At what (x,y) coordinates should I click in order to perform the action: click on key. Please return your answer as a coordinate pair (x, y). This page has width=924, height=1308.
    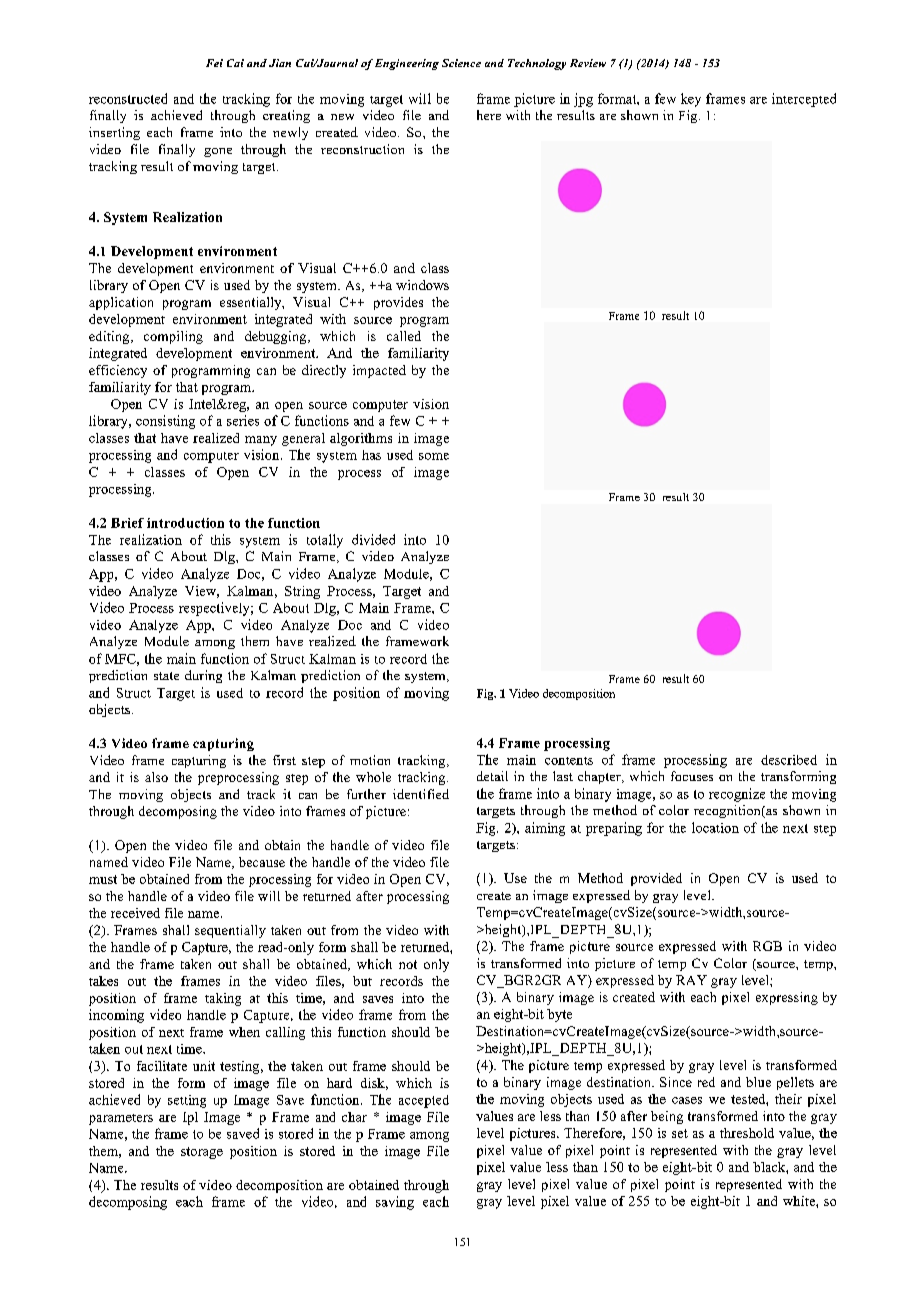
    Looking at the image, I should click on (691, 100).
